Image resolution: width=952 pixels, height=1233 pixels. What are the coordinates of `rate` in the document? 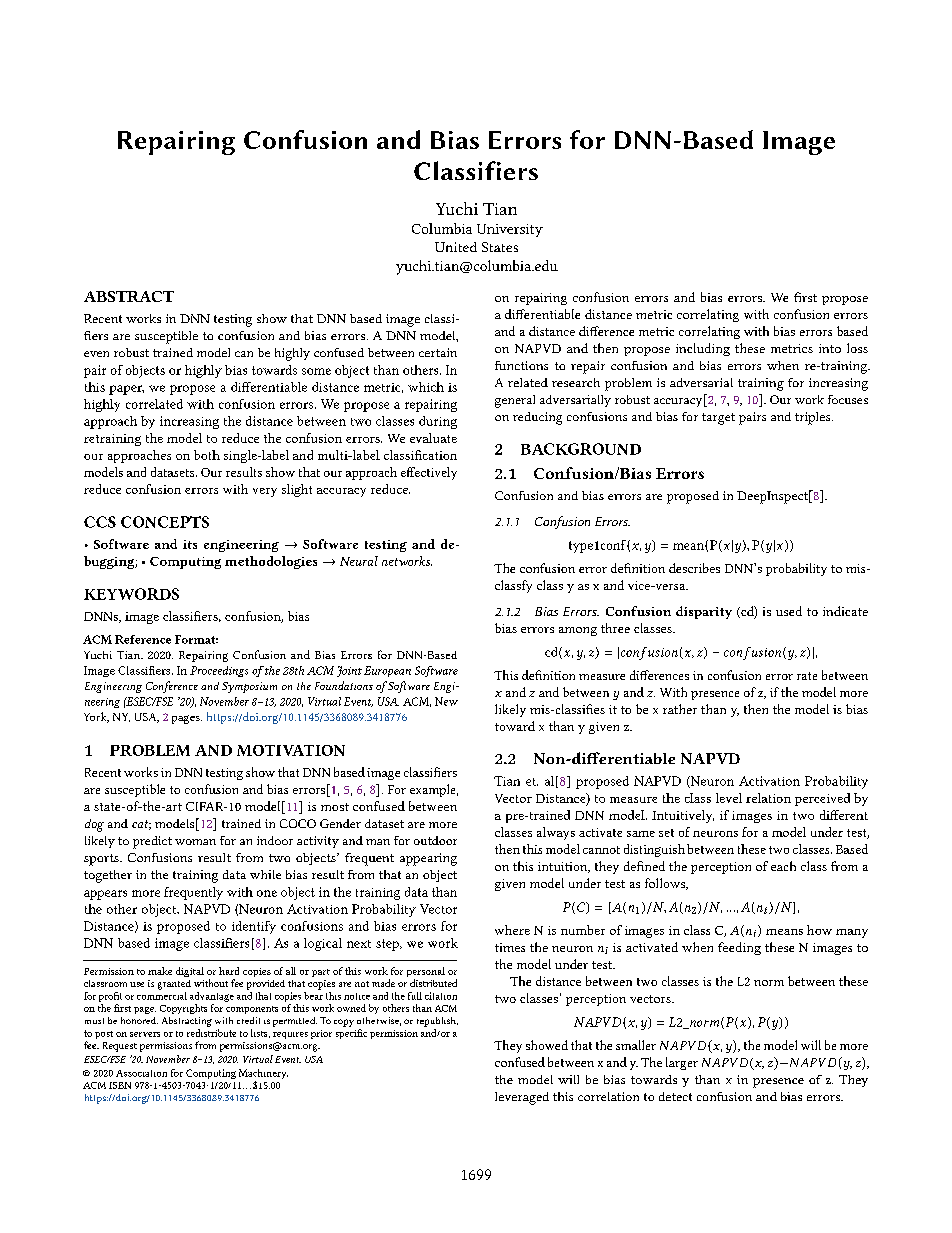 It's located at (807, 676).
